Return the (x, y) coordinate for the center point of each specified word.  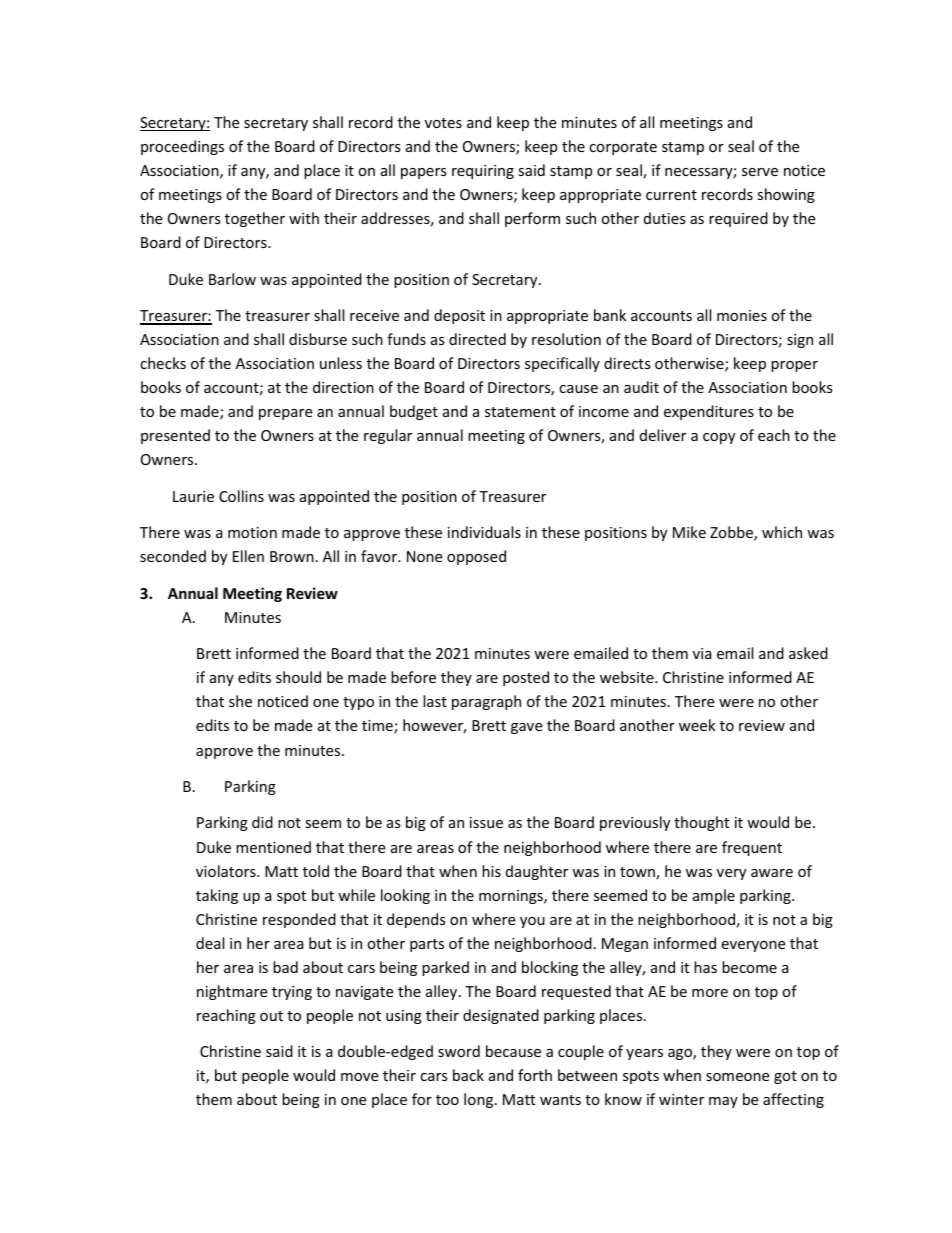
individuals (484, 532)
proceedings (182, 147)
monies (742, 315)
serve (760, 172)
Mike (689, 532)
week (697, 725)
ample (714, 896)
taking (217, 896)
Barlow (232, 279)
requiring (483, 172)
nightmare (232, 992)
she (240, 701)
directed (477, 339)
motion (252, 532)
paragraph (486, 702)
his (491, 871)
